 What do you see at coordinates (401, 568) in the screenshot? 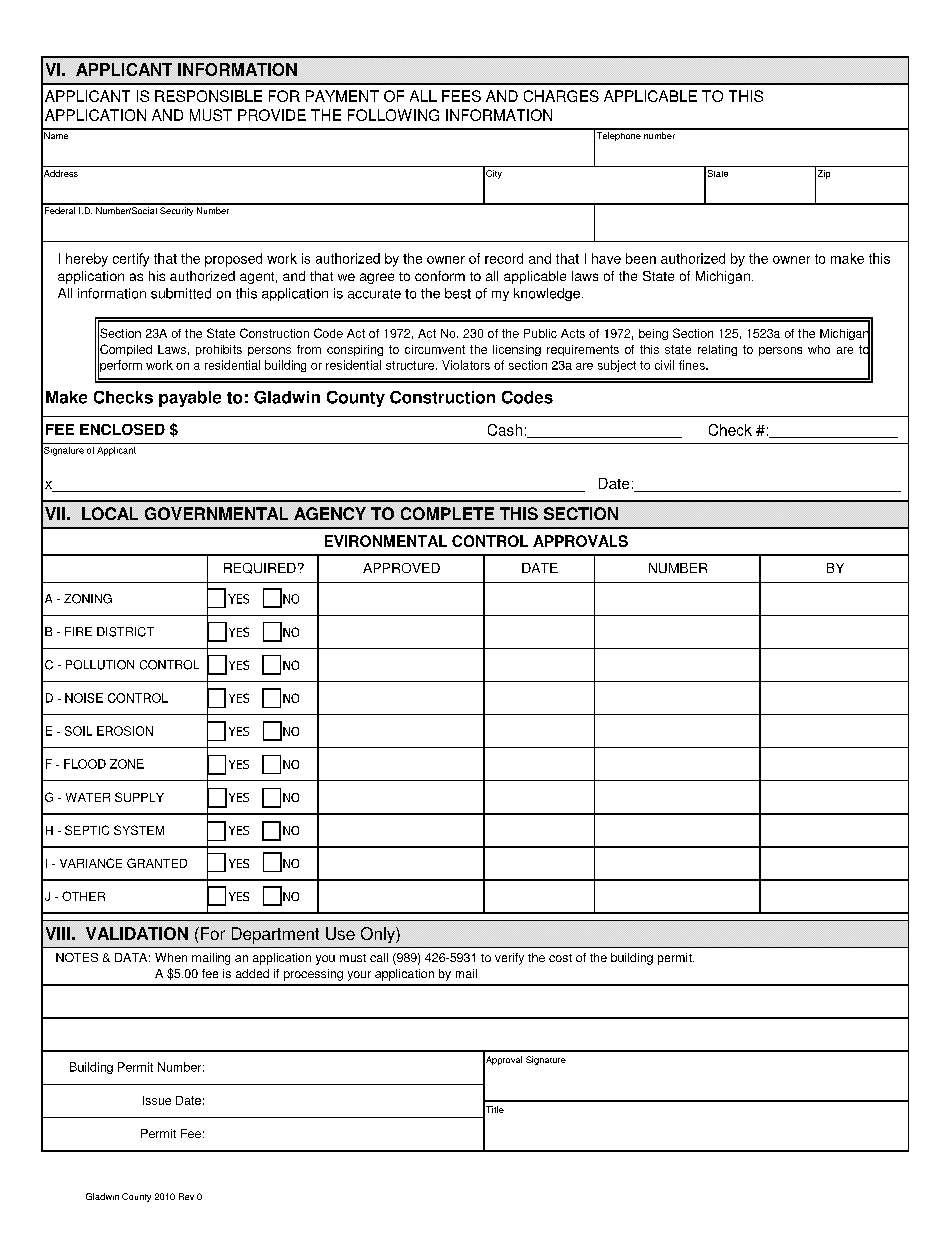
I see `APPROVED` at bounding box center [401, 568].
